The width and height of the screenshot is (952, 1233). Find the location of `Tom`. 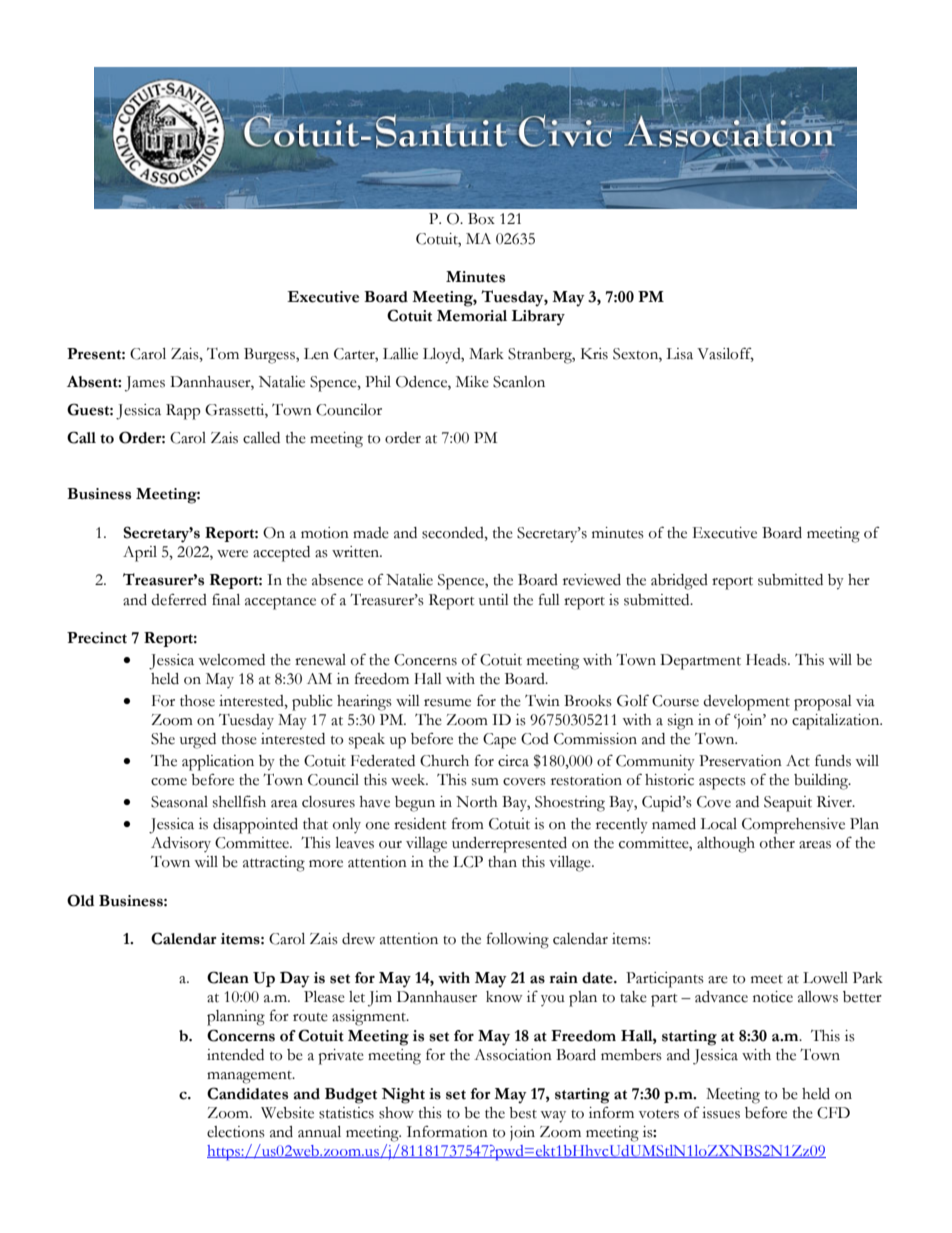

Tom is located at coordinates (223, 354).
